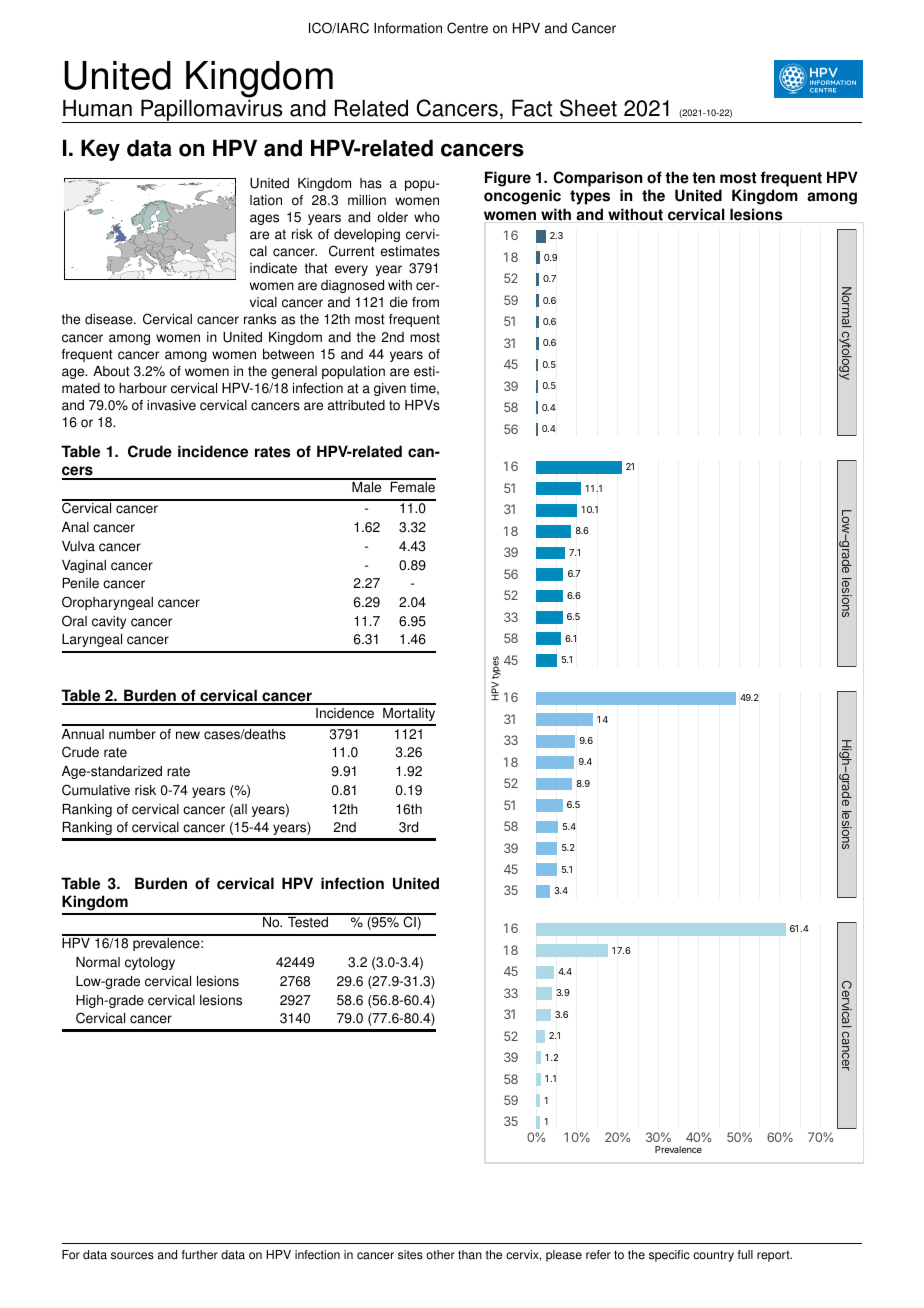 Image resolution: width=924 pixels, height=1308 pixels. I want to click on given, so click(390, 389).
